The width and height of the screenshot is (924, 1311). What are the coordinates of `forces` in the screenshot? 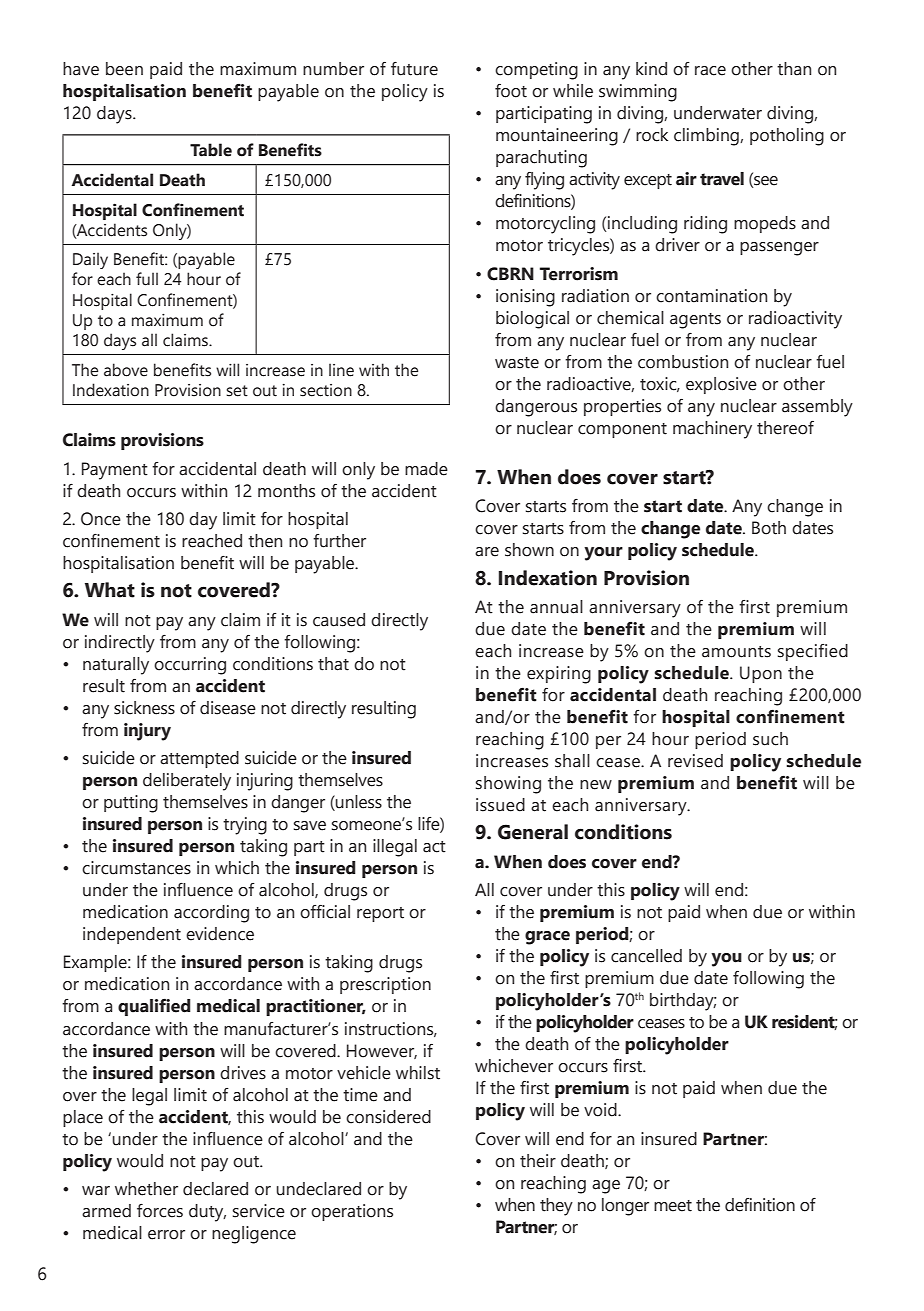 It's located at (160, 1211).
